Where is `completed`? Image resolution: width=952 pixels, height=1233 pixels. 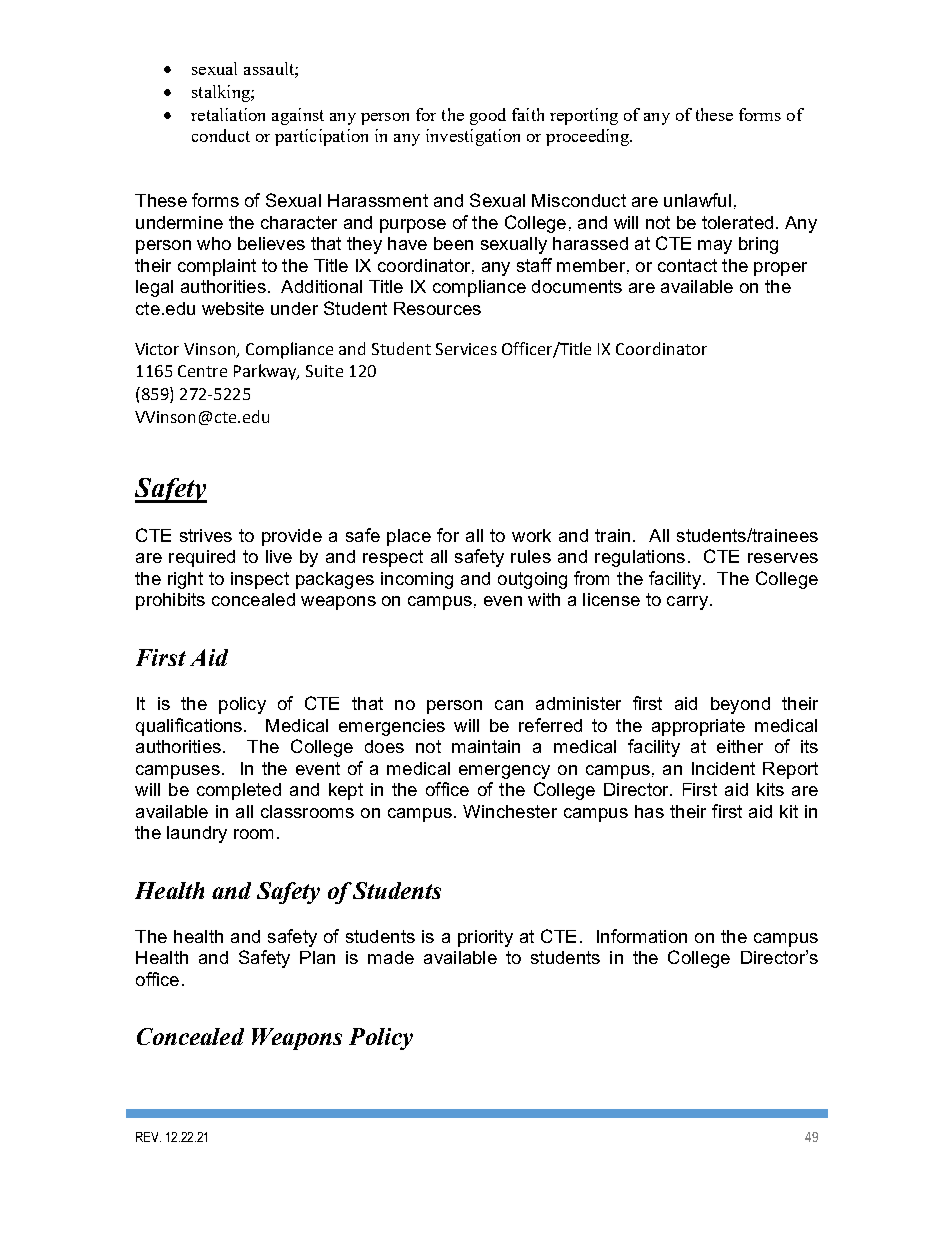
completed is located at coordinates (239, 791).
